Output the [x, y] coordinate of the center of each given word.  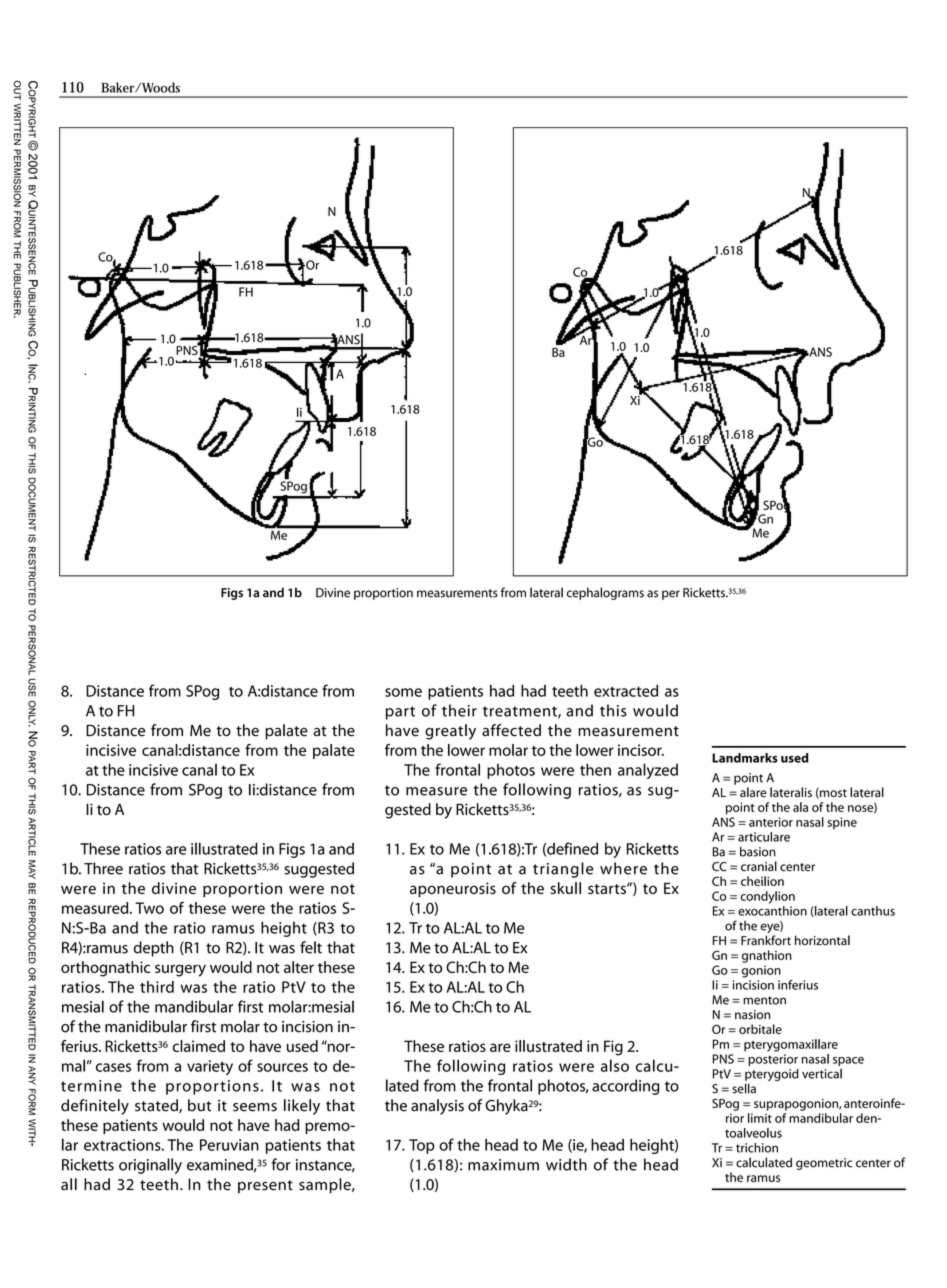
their [459, 710]
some [403, 692]
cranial [759, 866]
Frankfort [766, 940]
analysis [437, 1107]
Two [149, 908]
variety [210, 1067]
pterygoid [772, 1076]
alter [299, 967]
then [595, 769]
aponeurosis [453, 890]
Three [103, 868]
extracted [626, 691]
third [157, 987]
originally [150, 1166]
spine [842, 823]
